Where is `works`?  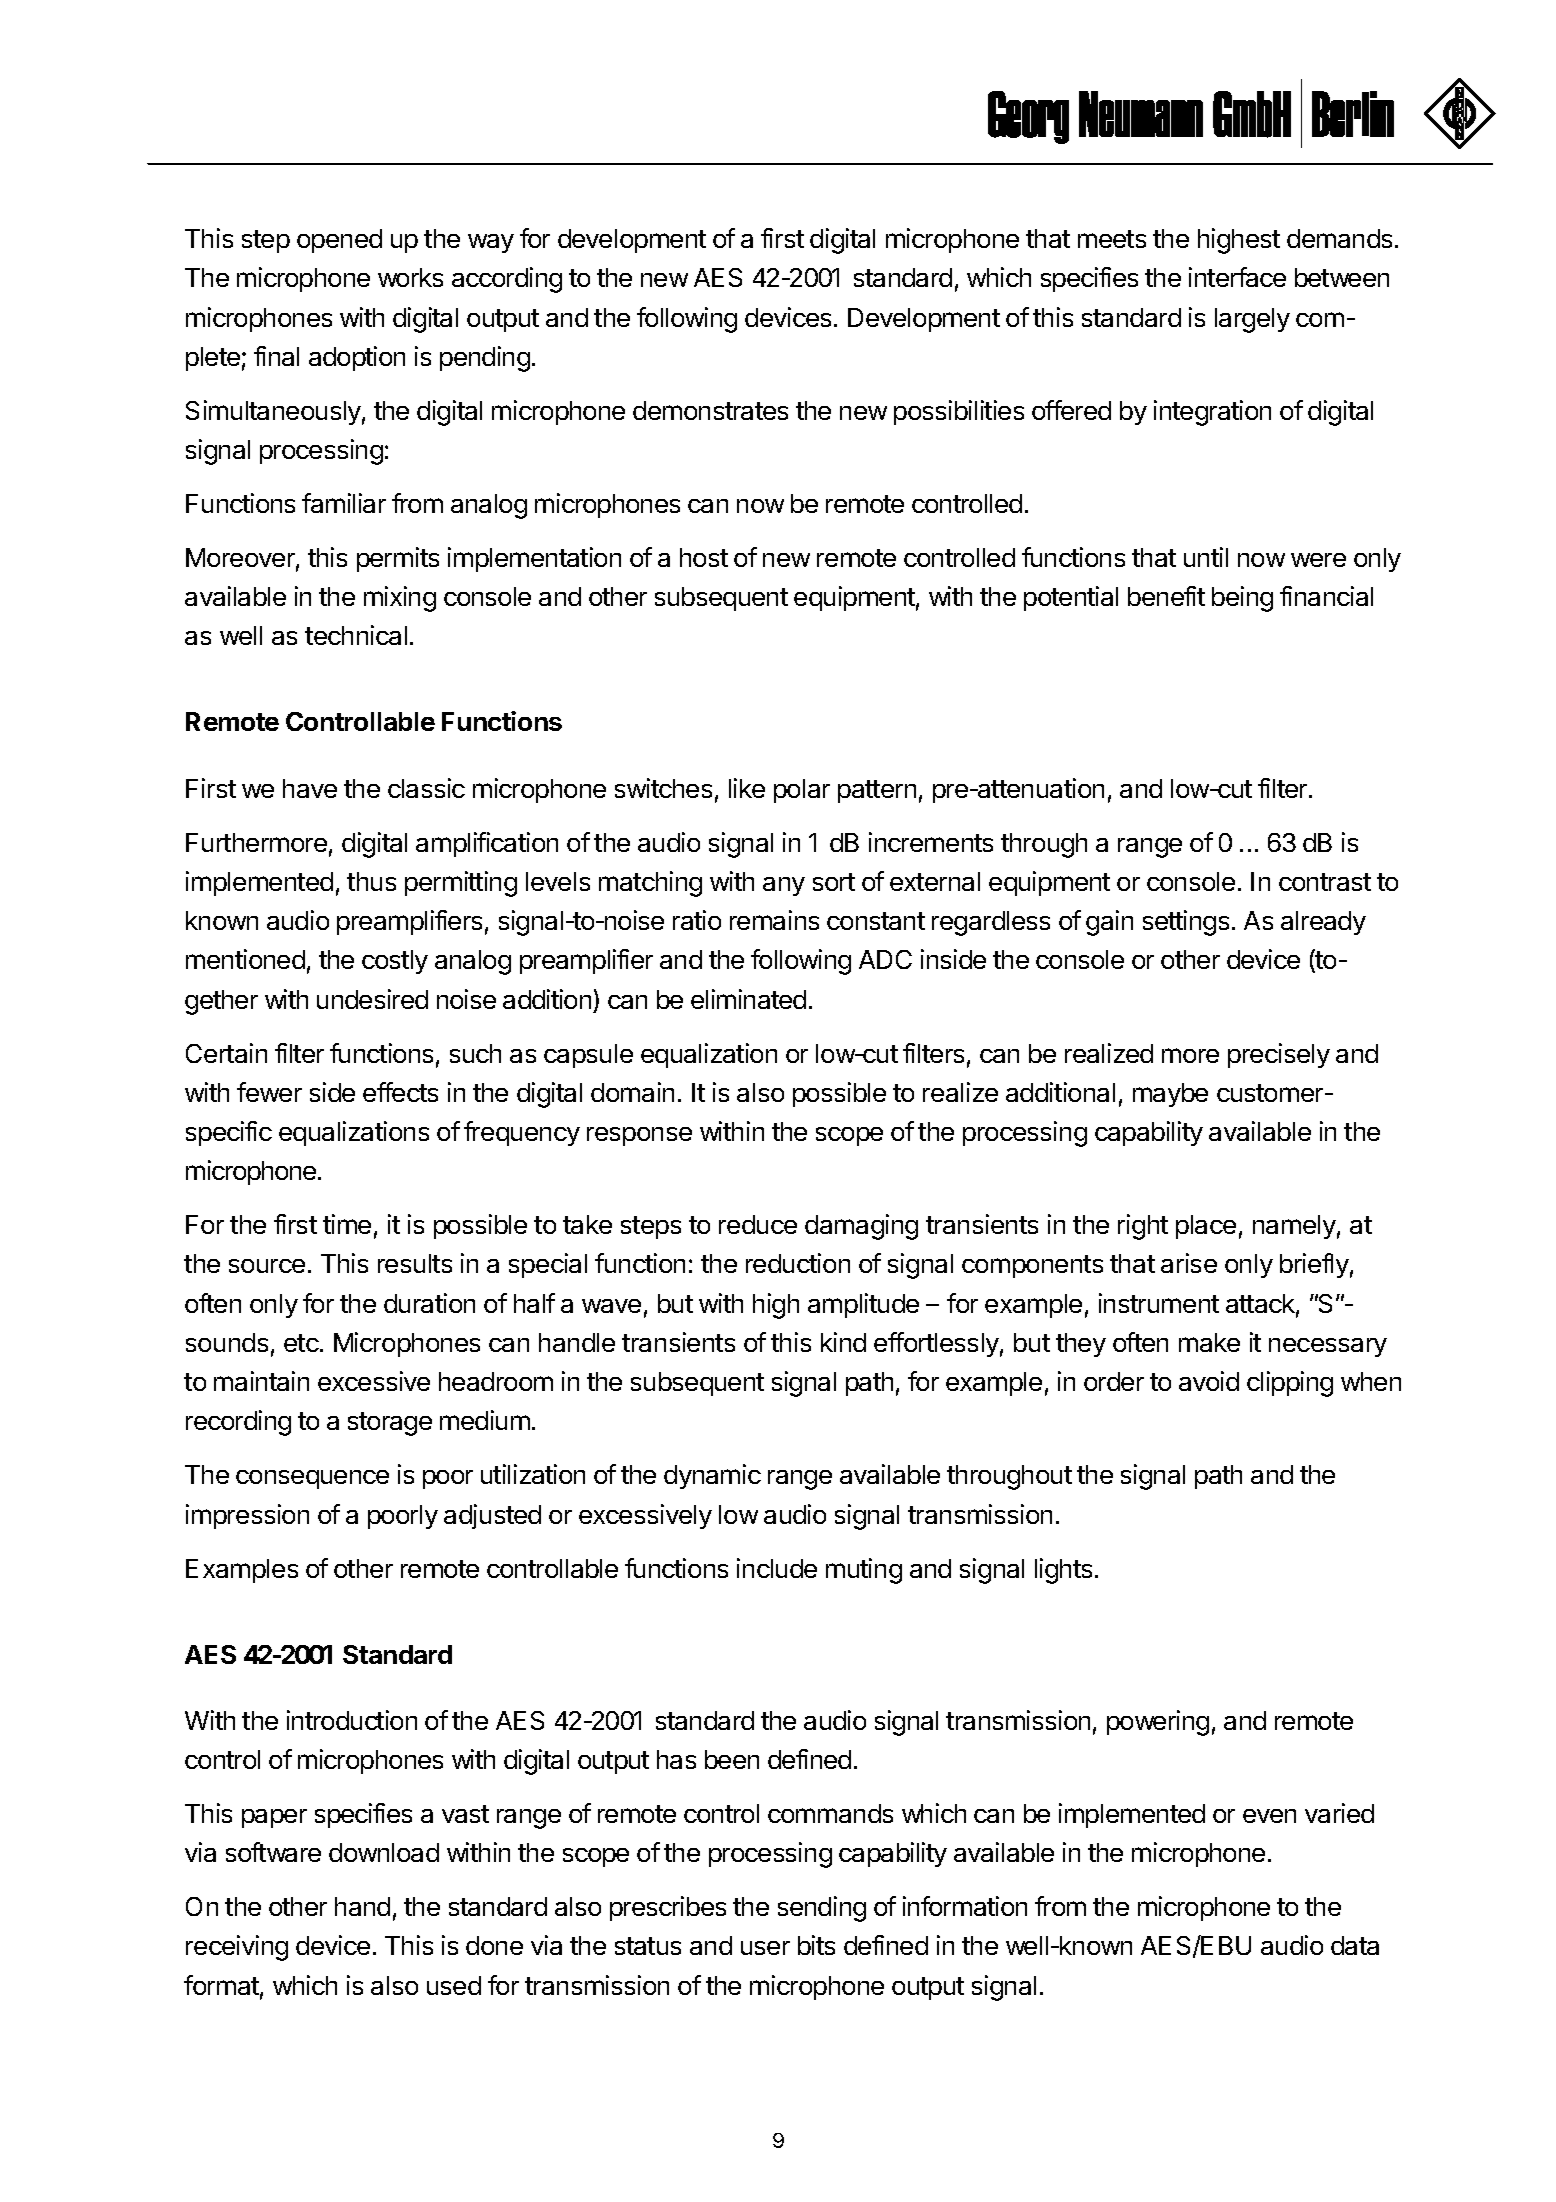
works is located at coordinates (410, 277).
